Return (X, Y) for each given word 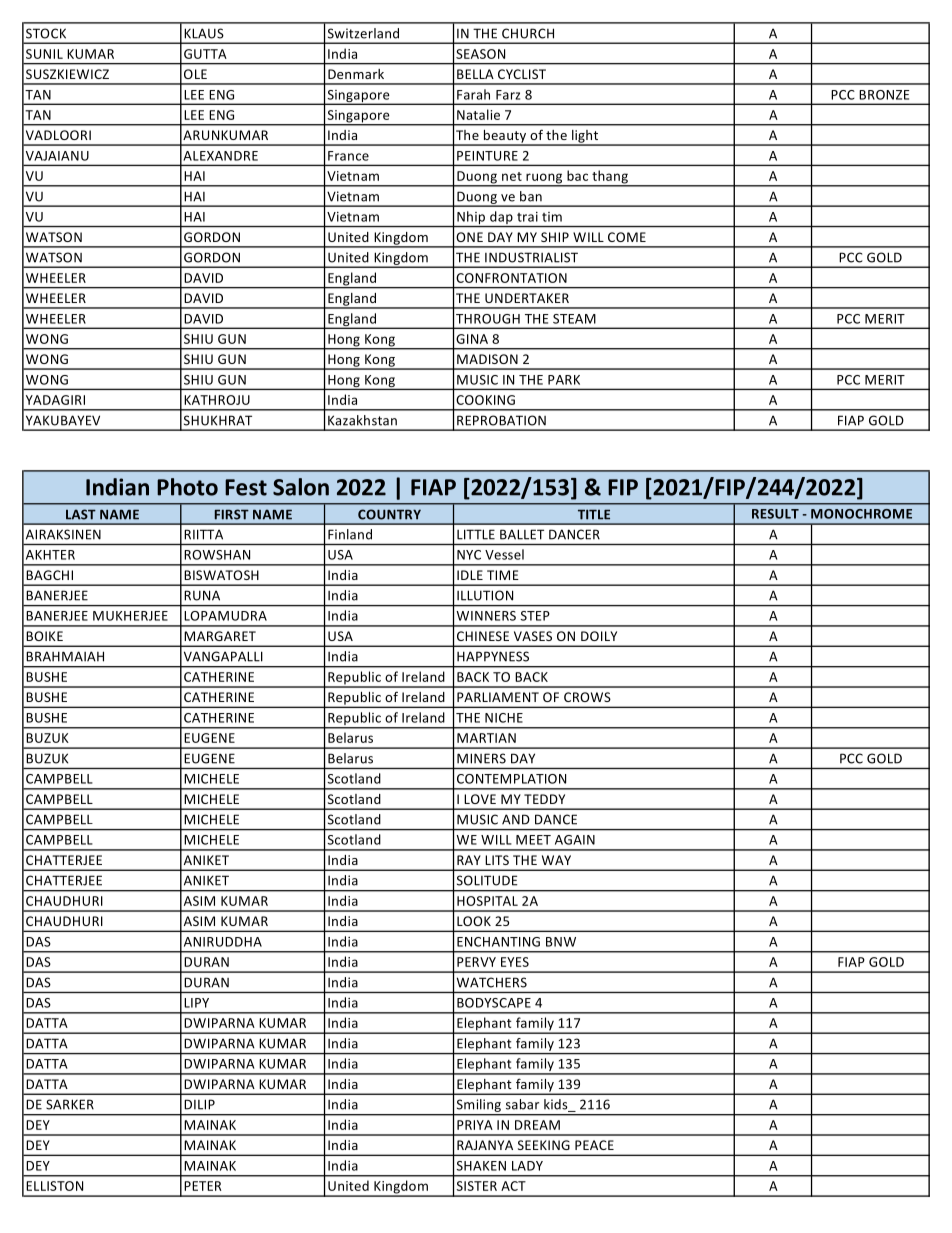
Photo (187, 487)
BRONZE (884, 95)
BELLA (475, 74)
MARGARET (220, 636)
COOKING (485, 400)
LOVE (480, 799)
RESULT (775, 514)
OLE (195, 74)
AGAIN (575, 840)
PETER (203, 1186)
